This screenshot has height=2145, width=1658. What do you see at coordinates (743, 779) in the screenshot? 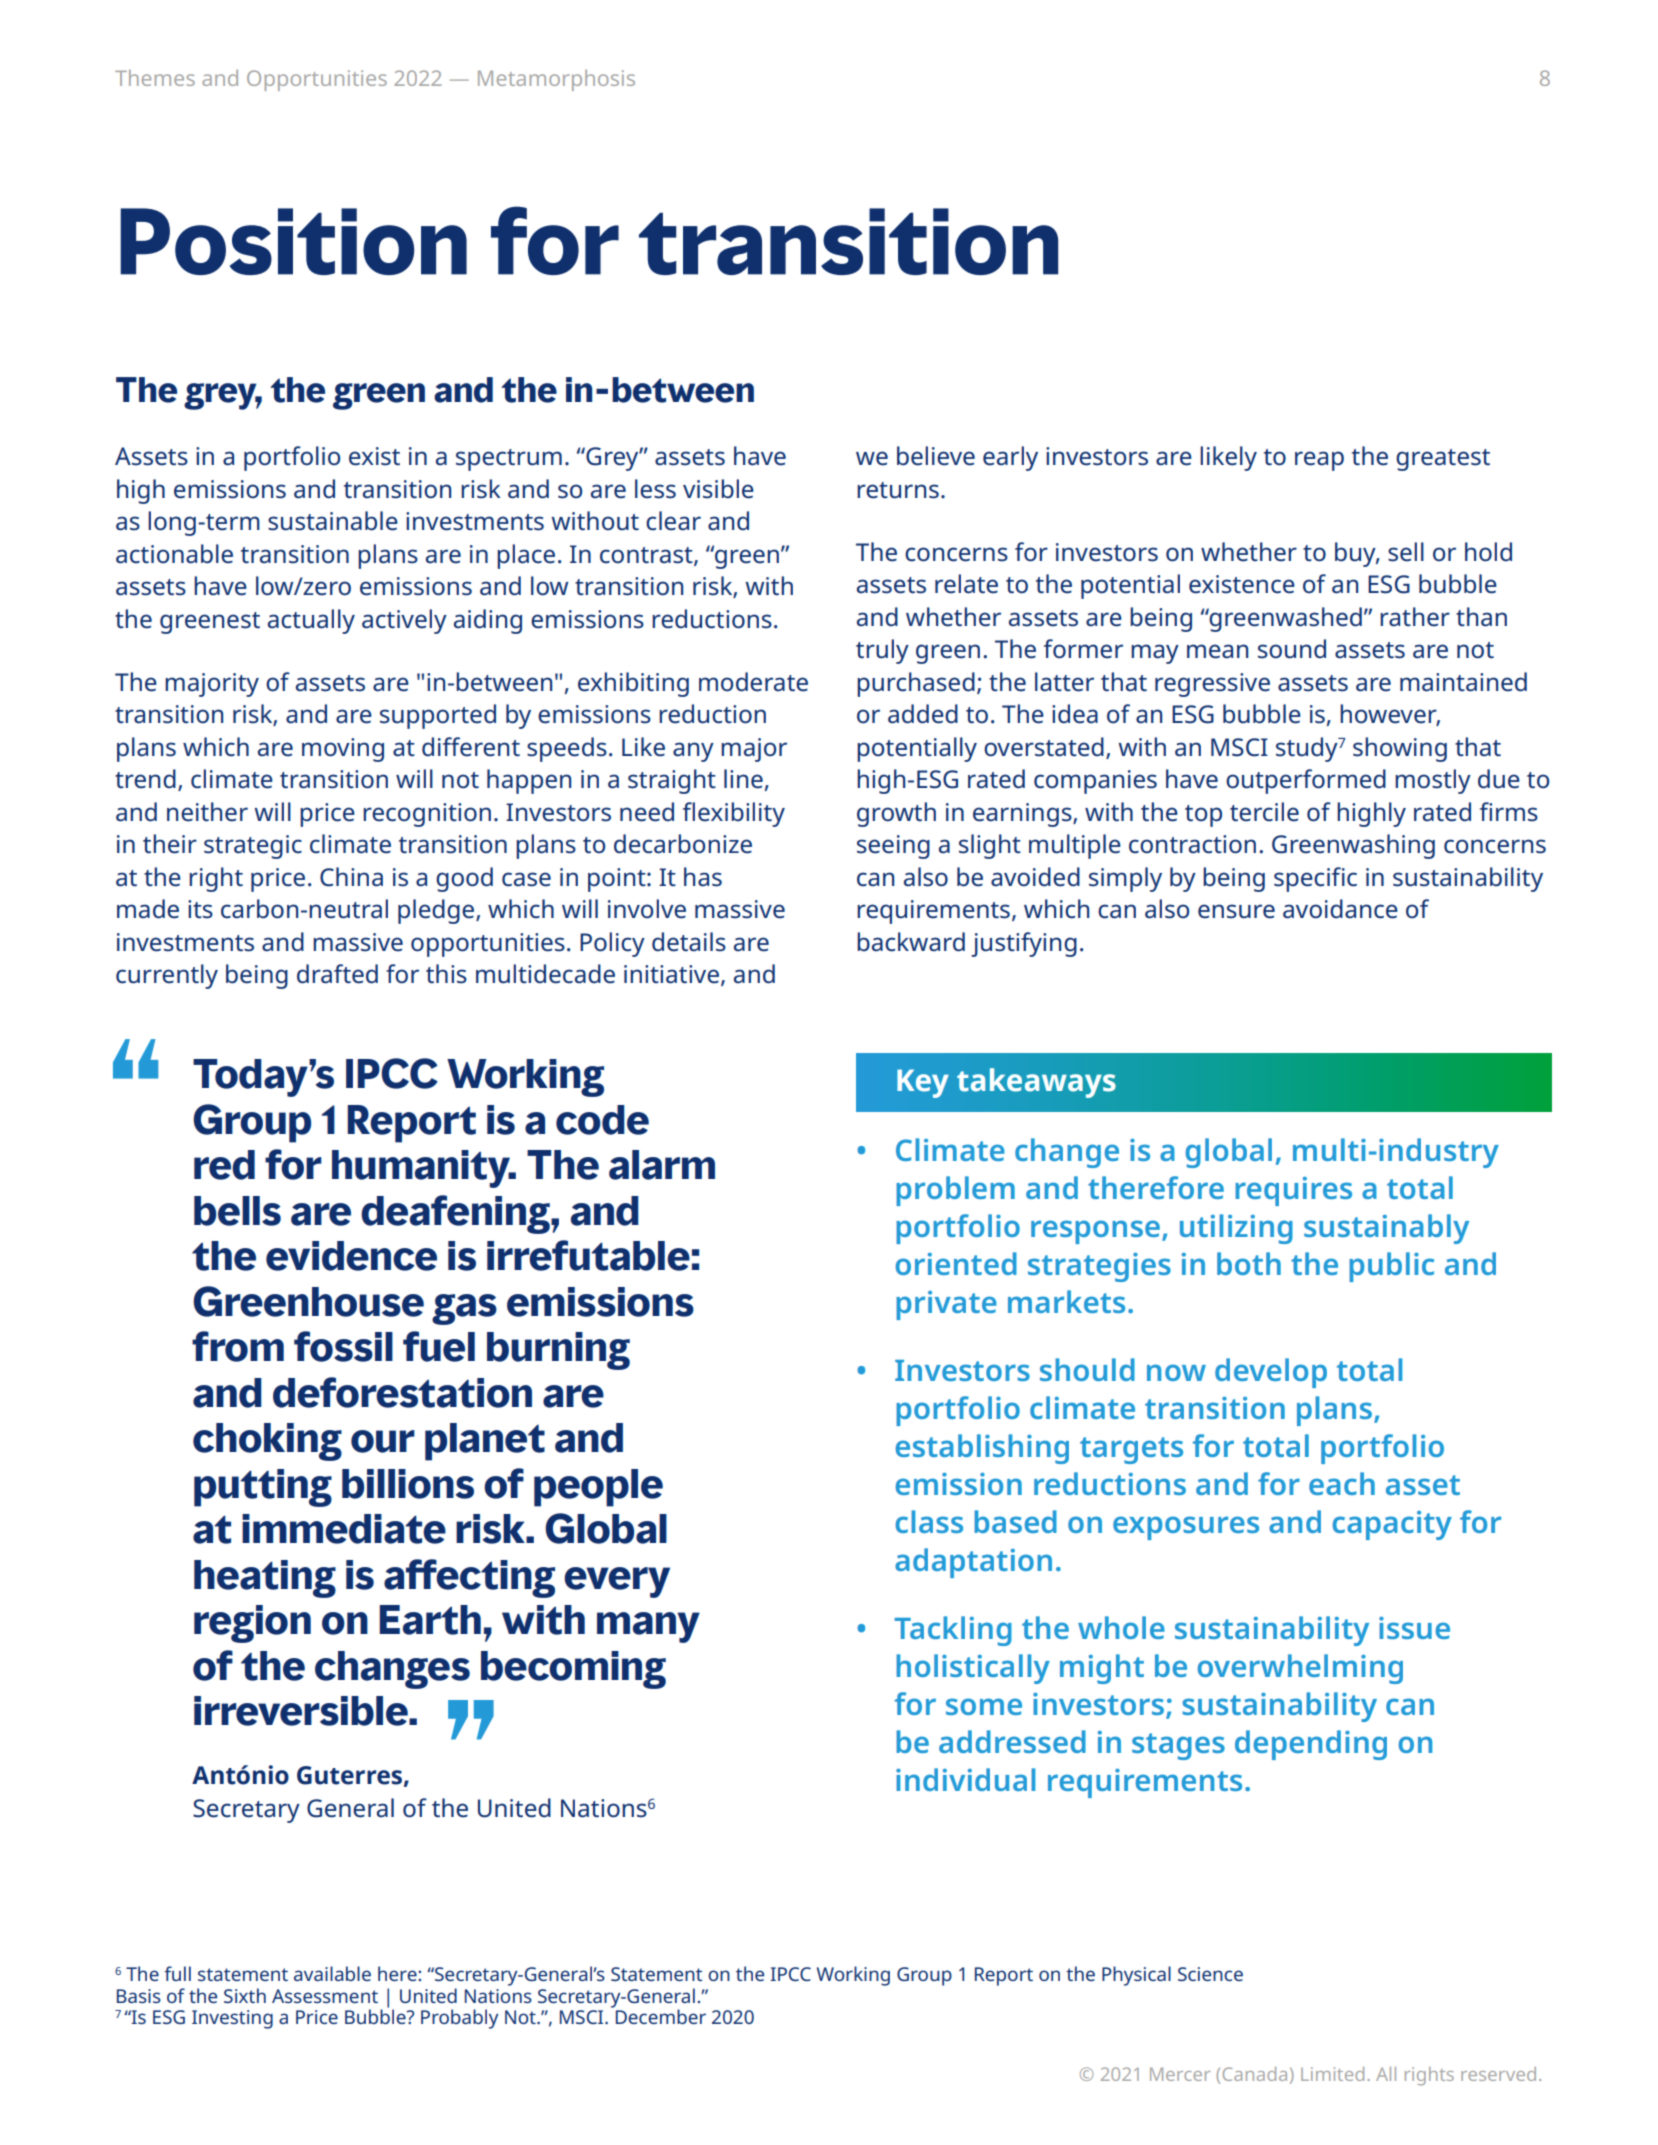
I see `line` at bounding box center [743, 779].
